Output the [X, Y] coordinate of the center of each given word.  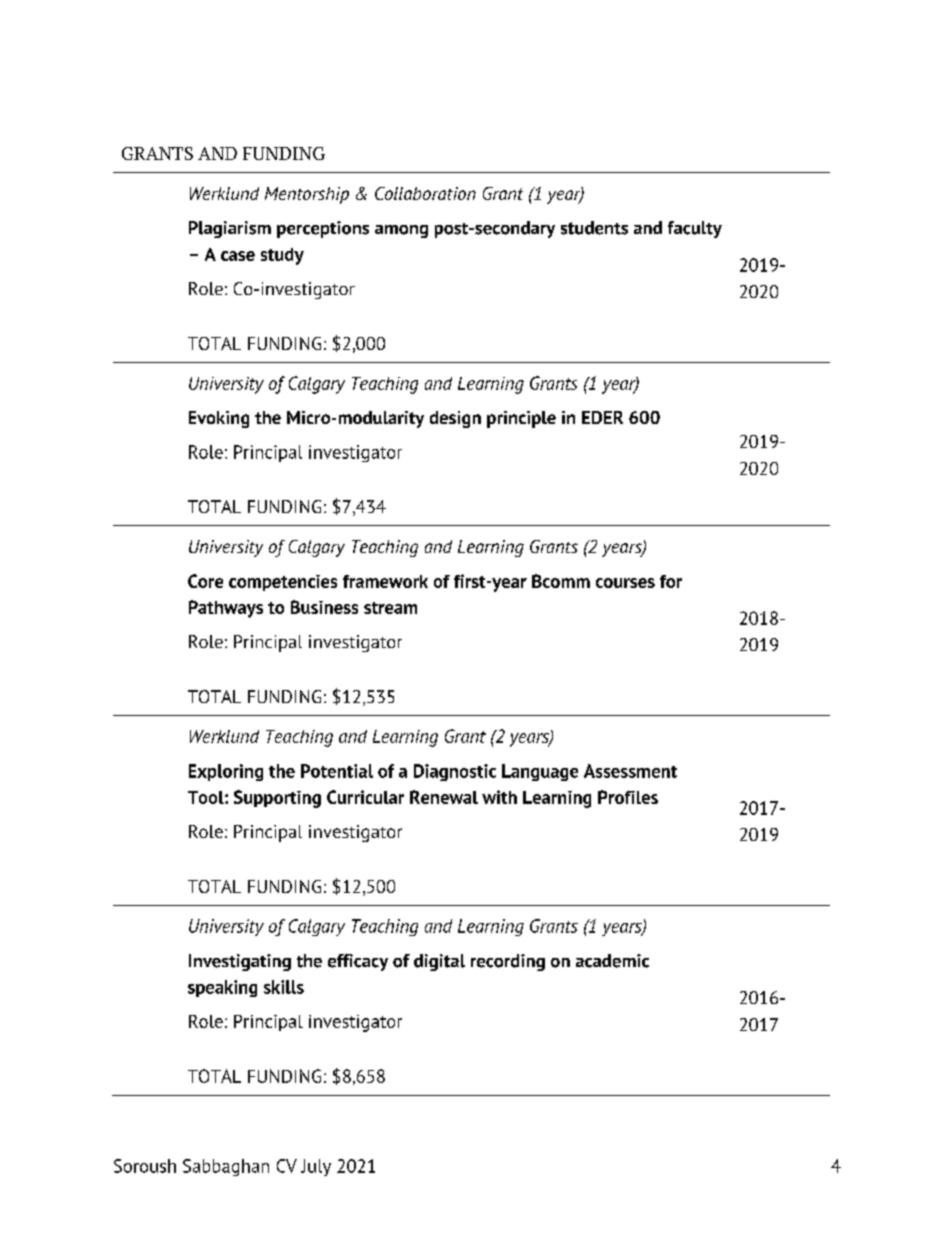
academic [612, 961]
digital [439, 962]
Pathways [226, 609]
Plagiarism [230, 229]
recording [508, 962]
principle [521, 419]
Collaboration [425, 193]
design [455, 419]
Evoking [219, 419]
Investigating [240, 962]
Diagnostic [455, 772]
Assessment [630, 771]
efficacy [358, 962]
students [594, 228]
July [316, 1167]
